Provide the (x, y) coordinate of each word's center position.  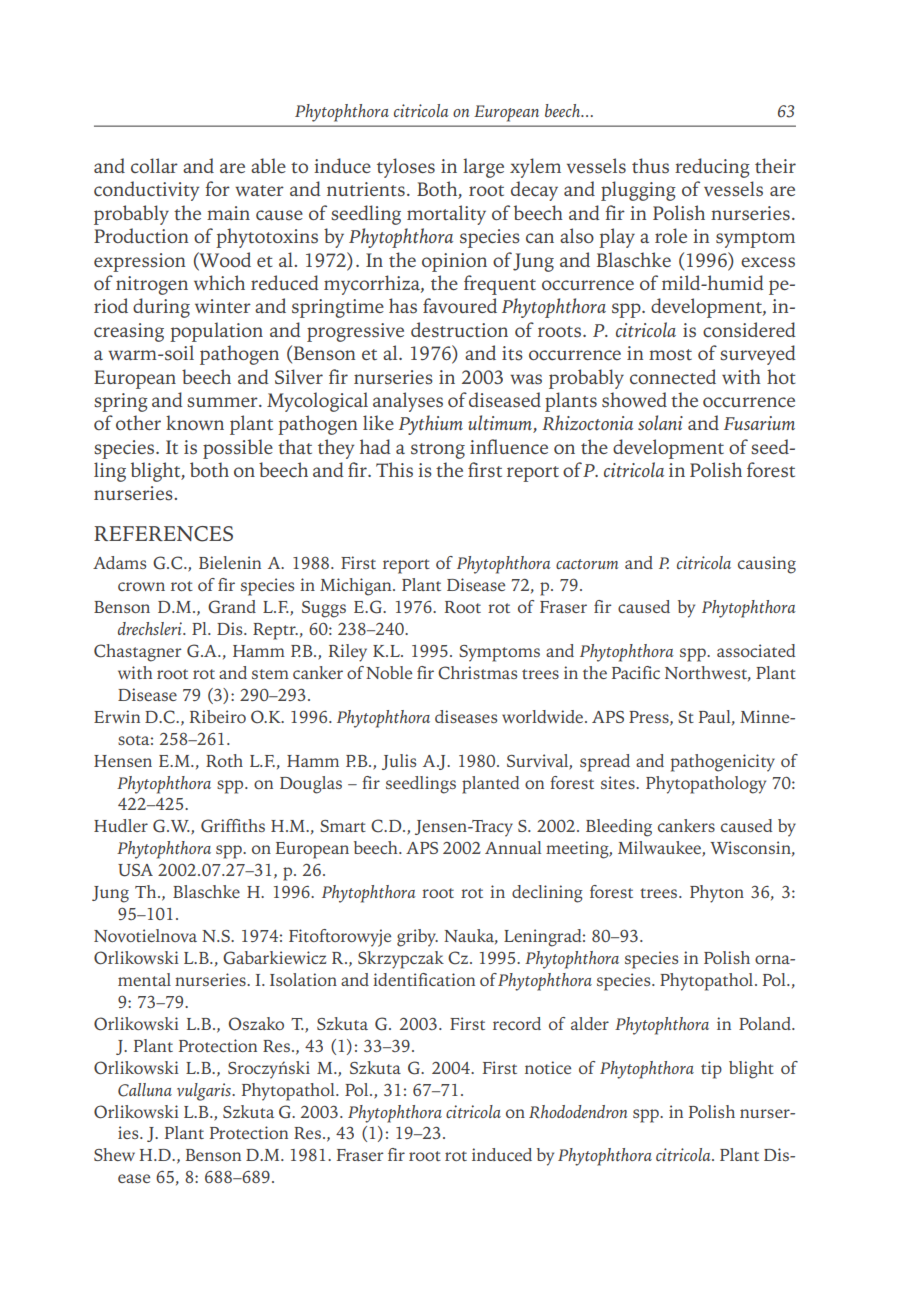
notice (548, 1067)
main (228, 213)
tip (711, 1070)
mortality (446, 215)
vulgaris (205, 1092)
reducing (712, 168)
